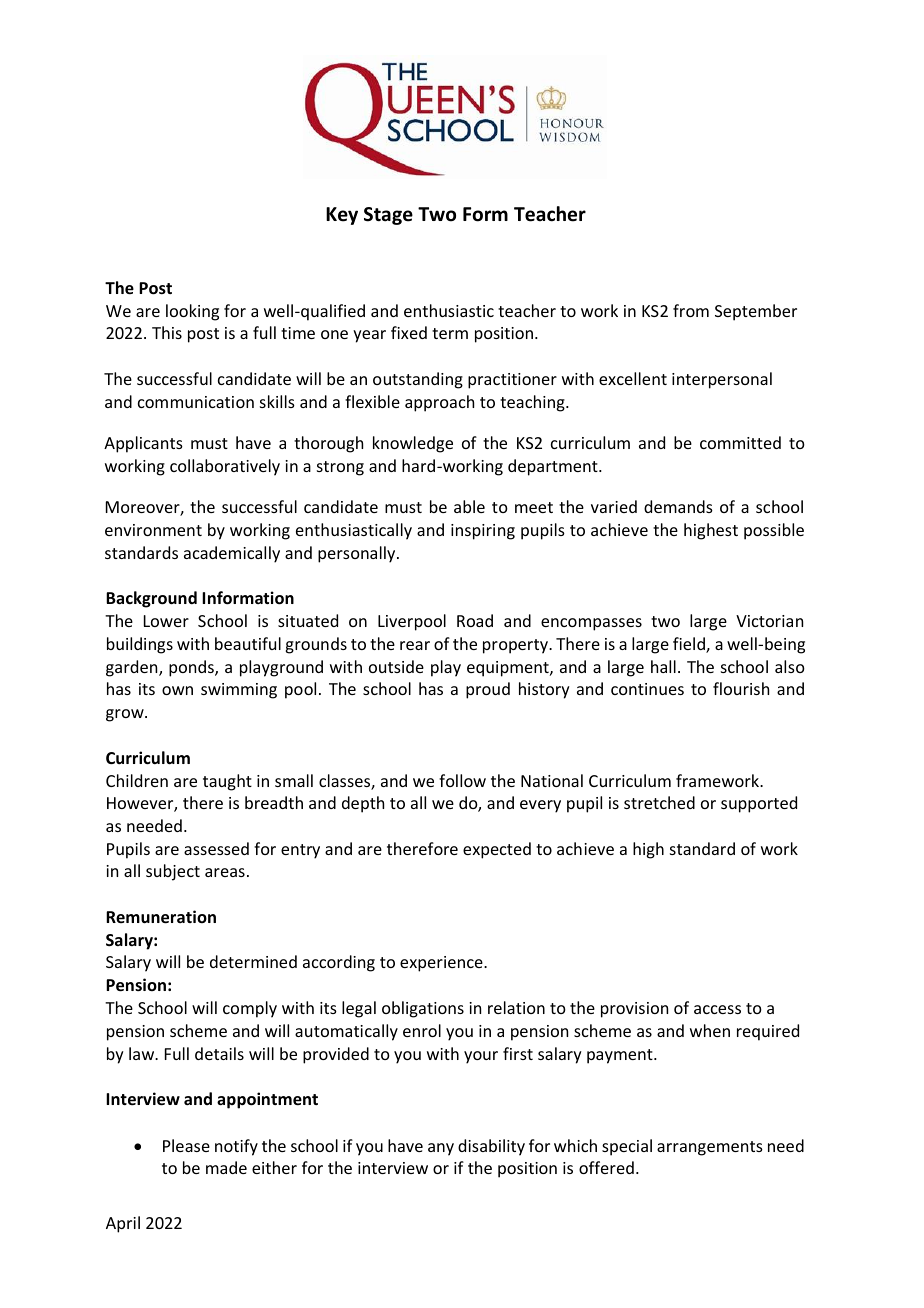 The height and width of the page is (1308, 924). What do you see at coordinates (388, 216) in the page?
I see `Stage` at bounding box center [388, 216].
